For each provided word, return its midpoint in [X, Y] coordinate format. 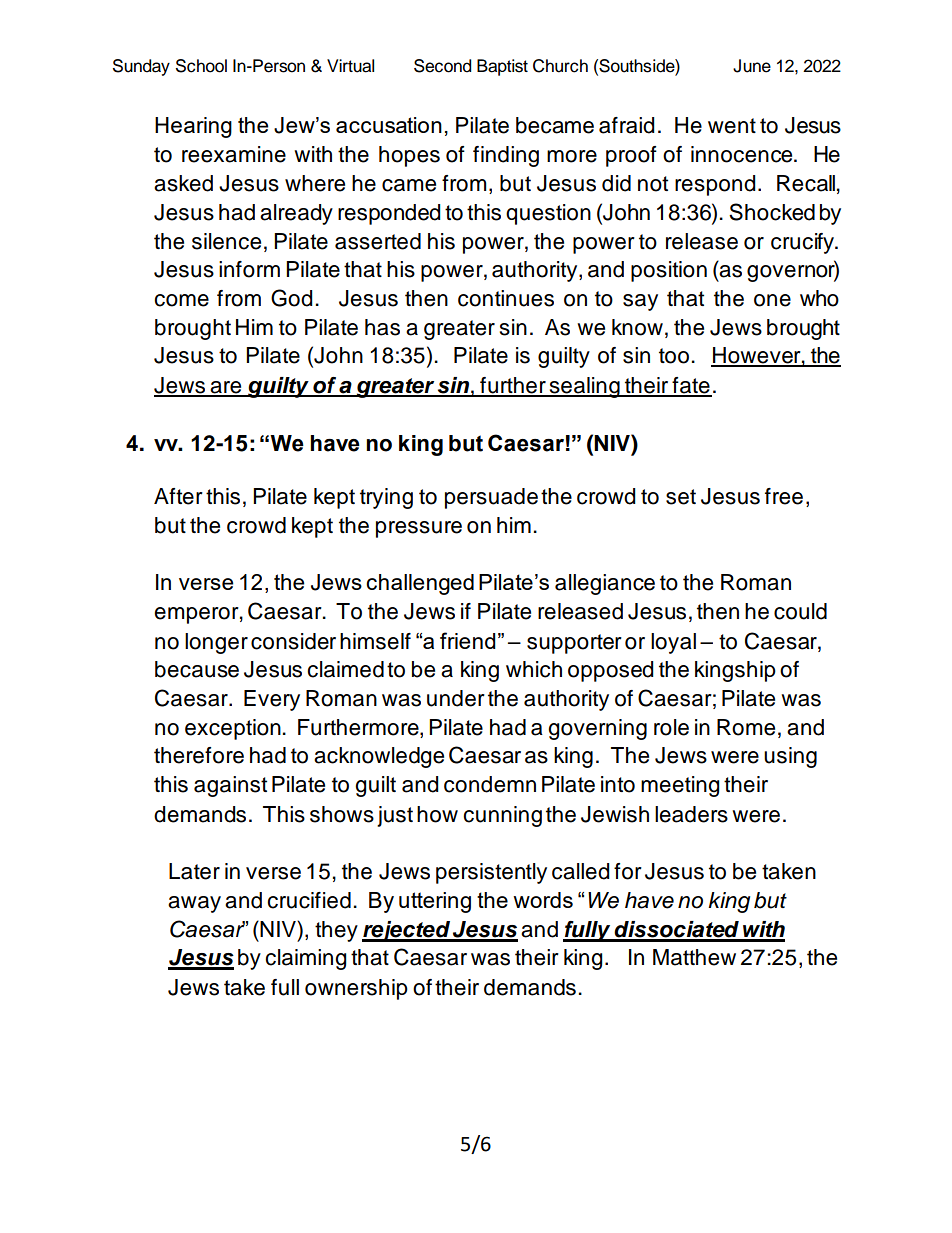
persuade [491, 498]
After [178, 496]
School [201, 66]
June [752, 66]
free [784, 496]
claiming [306, 959]
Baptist [502, 67]
